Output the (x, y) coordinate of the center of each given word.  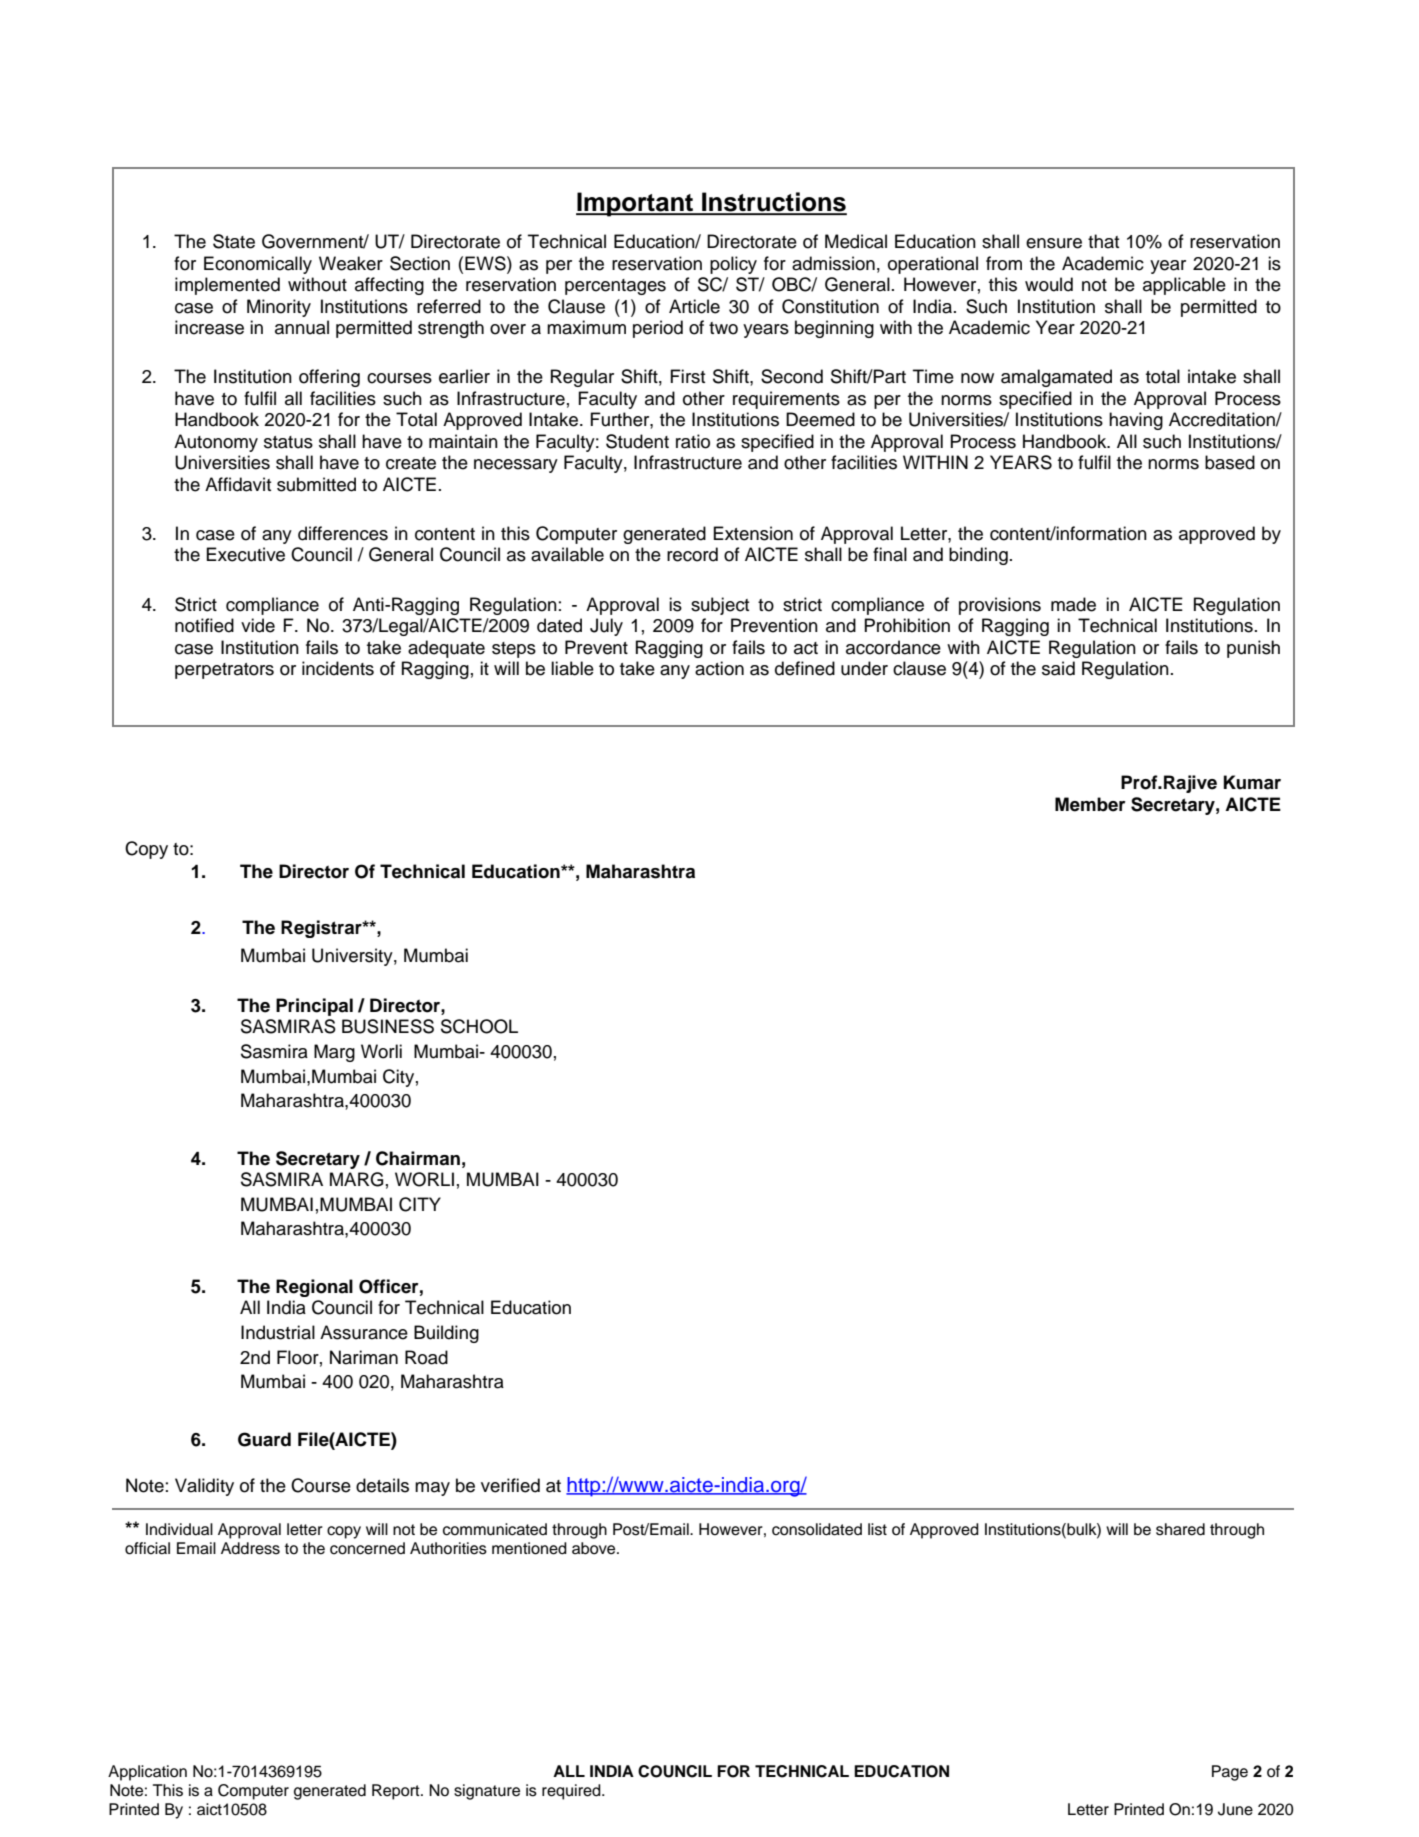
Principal (314, 1007)
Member (1090, 804)
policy (733, 265)
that (1103, 241)
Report (397, 1792)
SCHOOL (479, 1026)
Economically (258, 265)
